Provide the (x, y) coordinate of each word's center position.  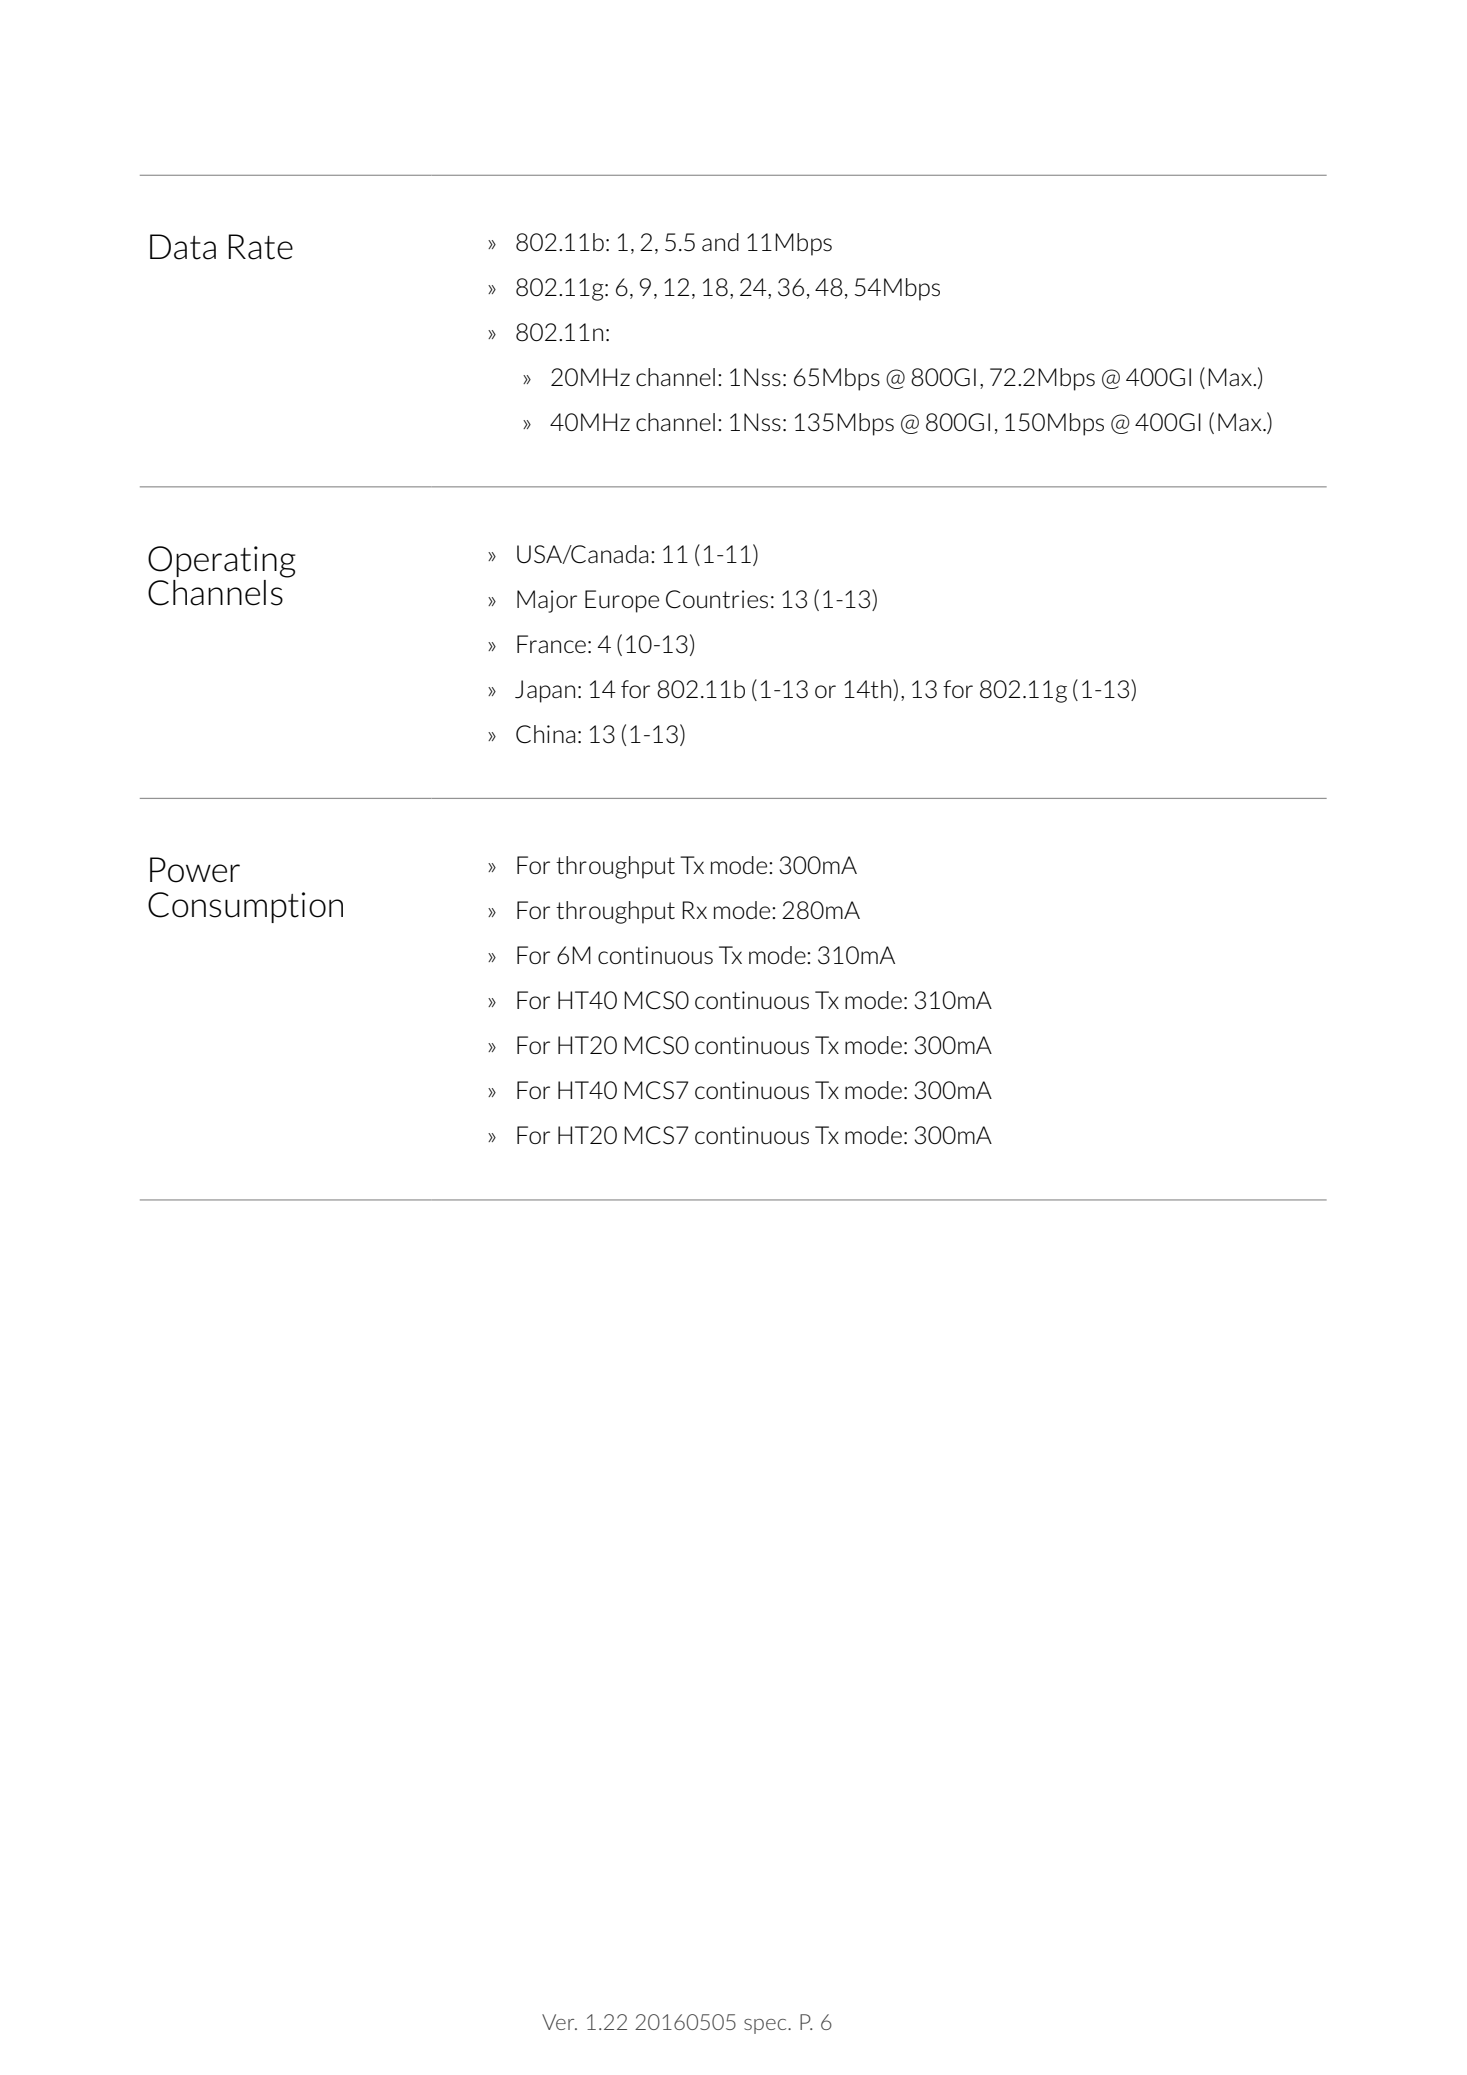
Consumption (245, 907)
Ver (559, 2022)
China (545, 734)
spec (766, 2026)
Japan (545, 691)
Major (547, 601)
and (720, 242)
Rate (261, 247)
